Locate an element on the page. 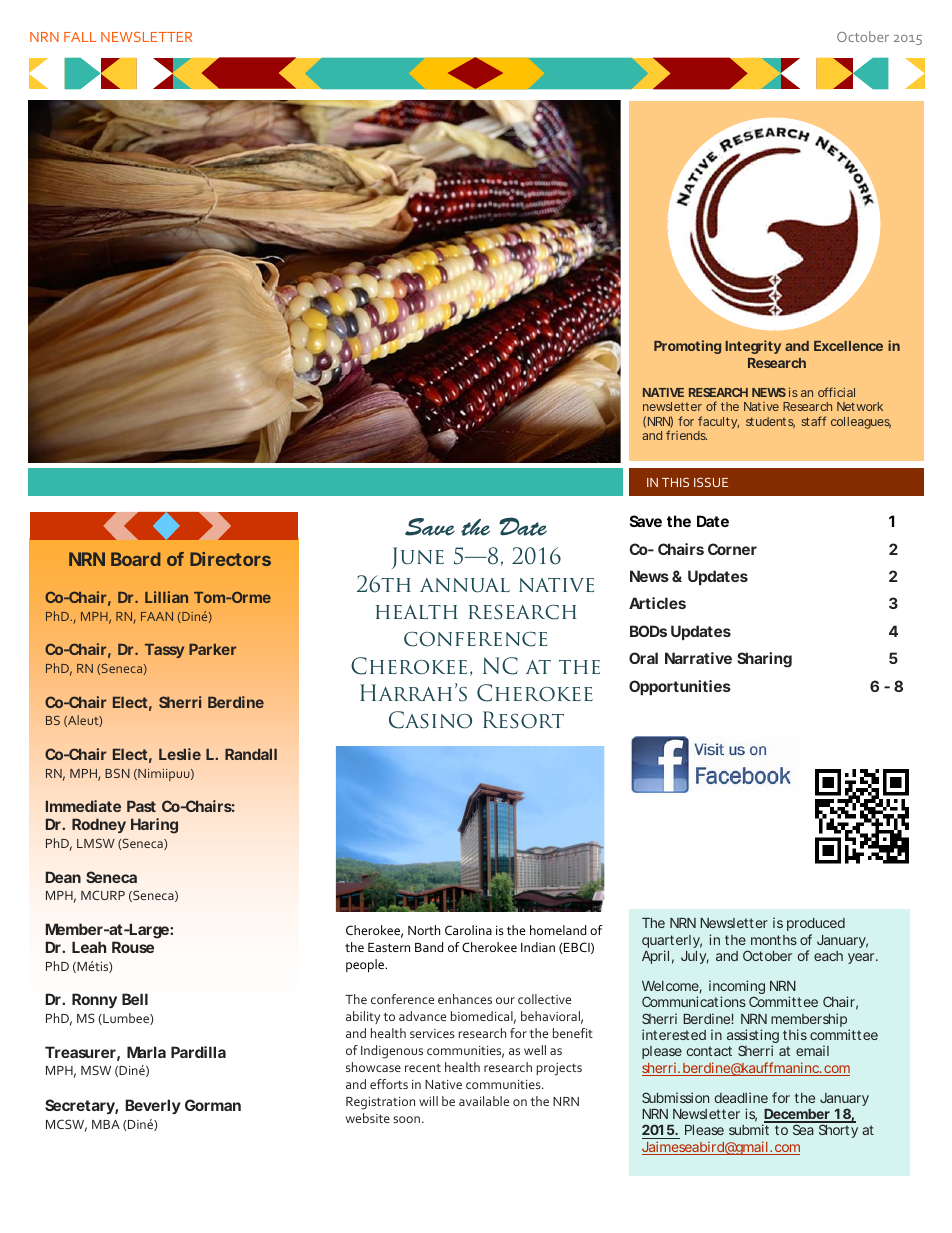  Past is located at coordinates (141, 806).
